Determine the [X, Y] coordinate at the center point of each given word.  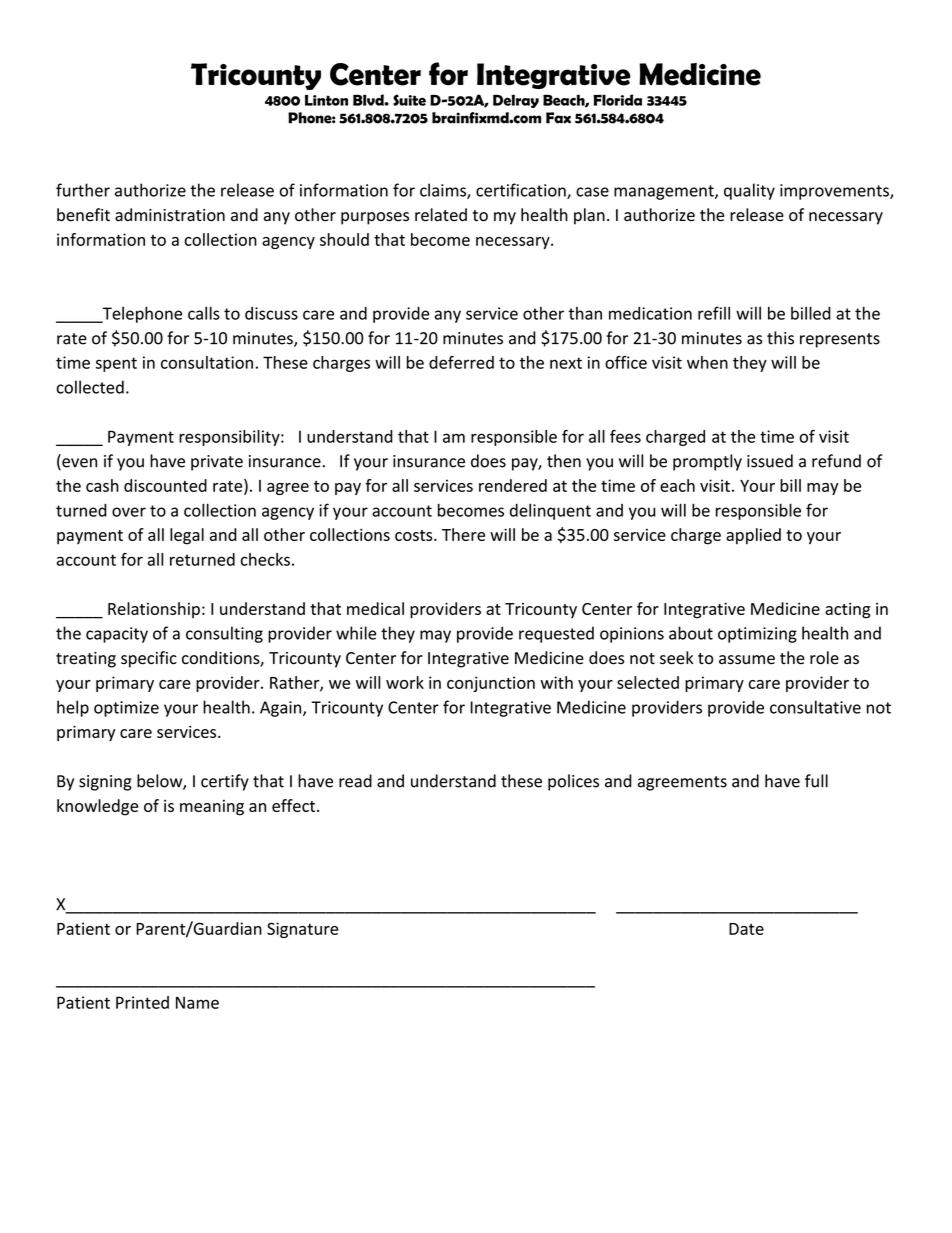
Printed [142, 1002]
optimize [126, 709]
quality [749, 191]
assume [747, 660]
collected [90, 387]
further [83, 190]
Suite [409, 100]
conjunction [491, 684]
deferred [461, 362]
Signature [302, 930]
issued [770, 461]
